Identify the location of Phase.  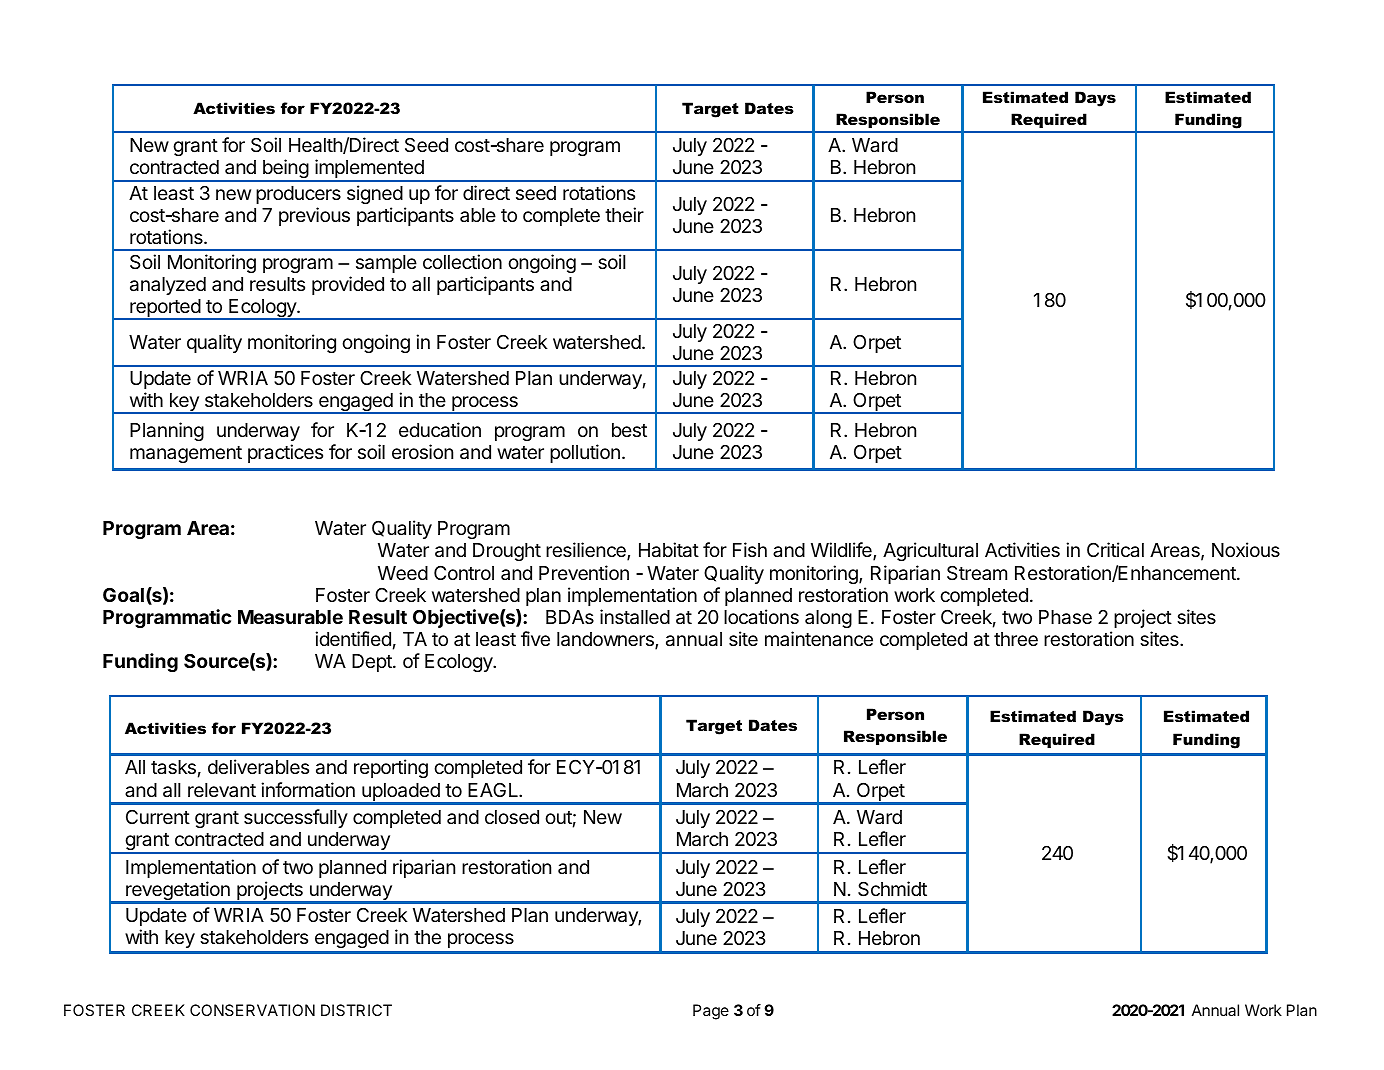
(1065, 617).
